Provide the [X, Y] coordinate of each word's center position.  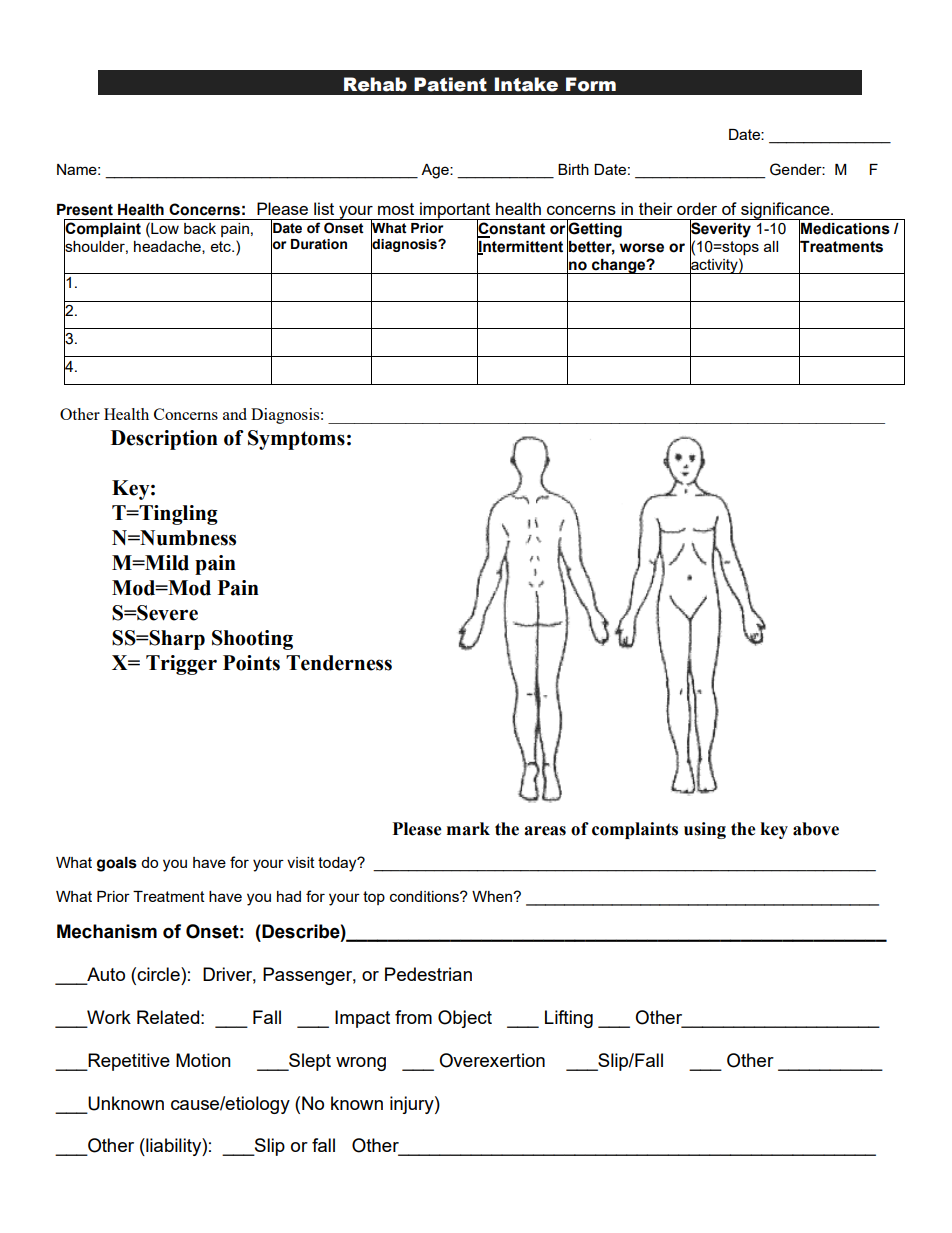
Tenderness [339, 663]
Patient [450, 84]
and [235, 414]
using [705, 830]
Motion [203, 1060]
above [816, 829]
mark [468, 829]
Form [591, 84]
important [455, 211]
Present [85, 210]
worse [642, 248]
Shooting [252, 640]
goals [117, 864]
